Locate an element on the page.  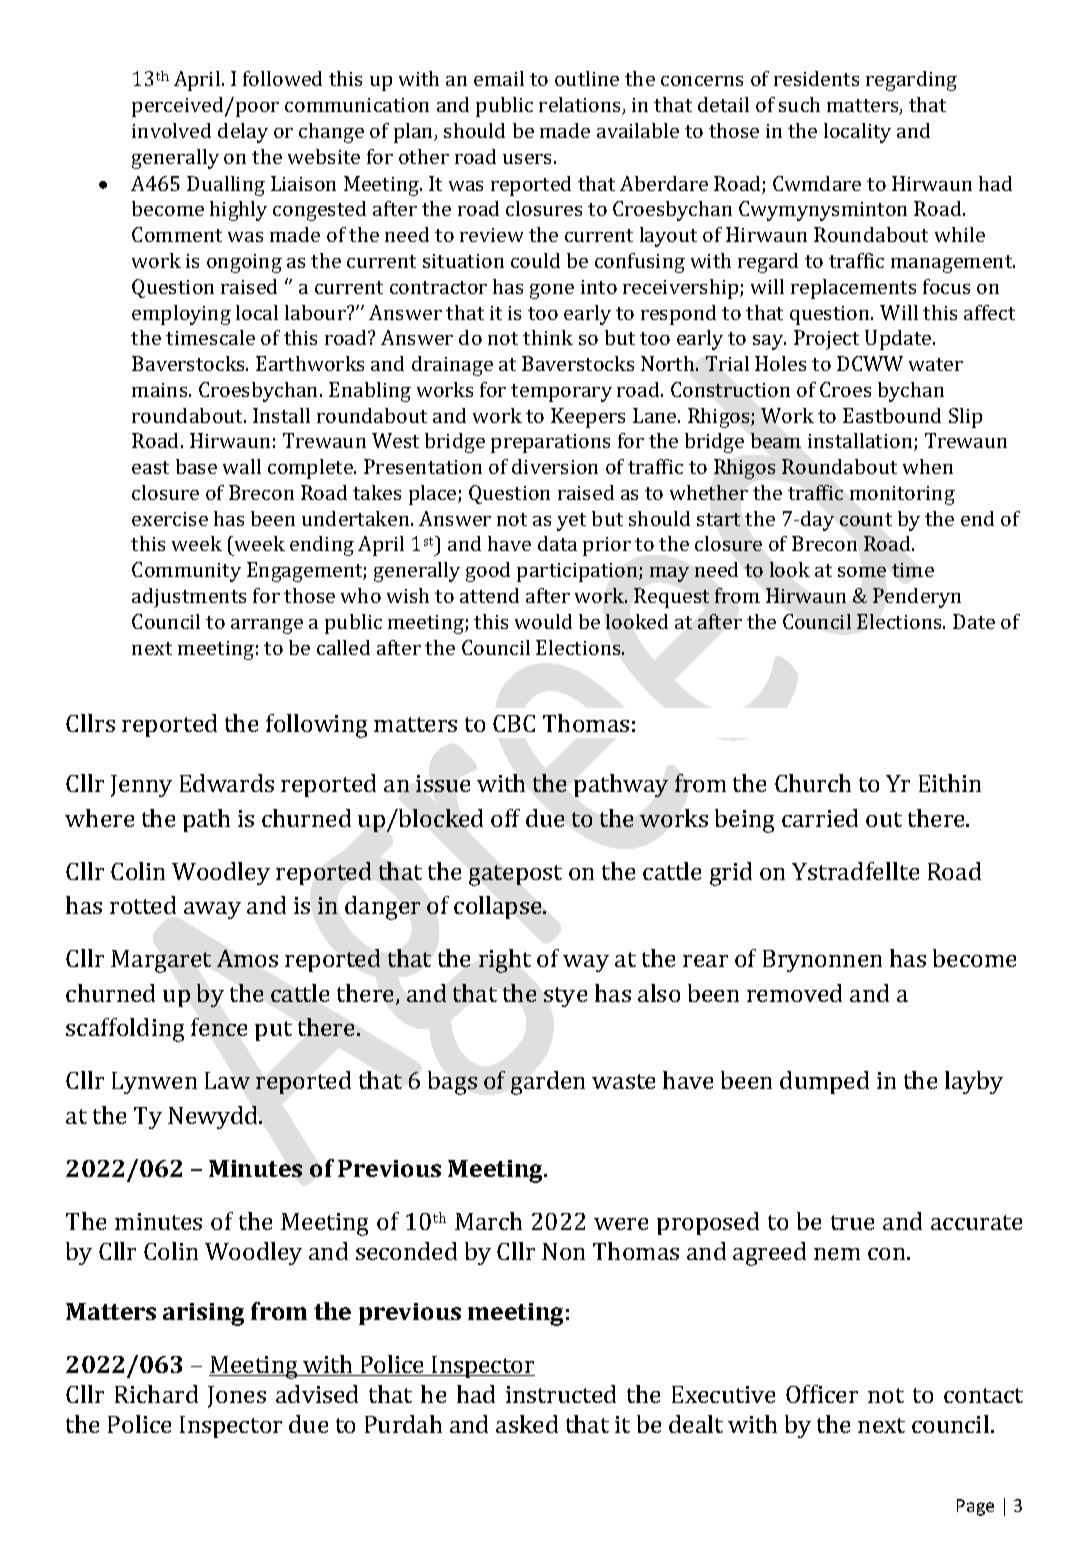
water is located at coordinates (936, 364).
